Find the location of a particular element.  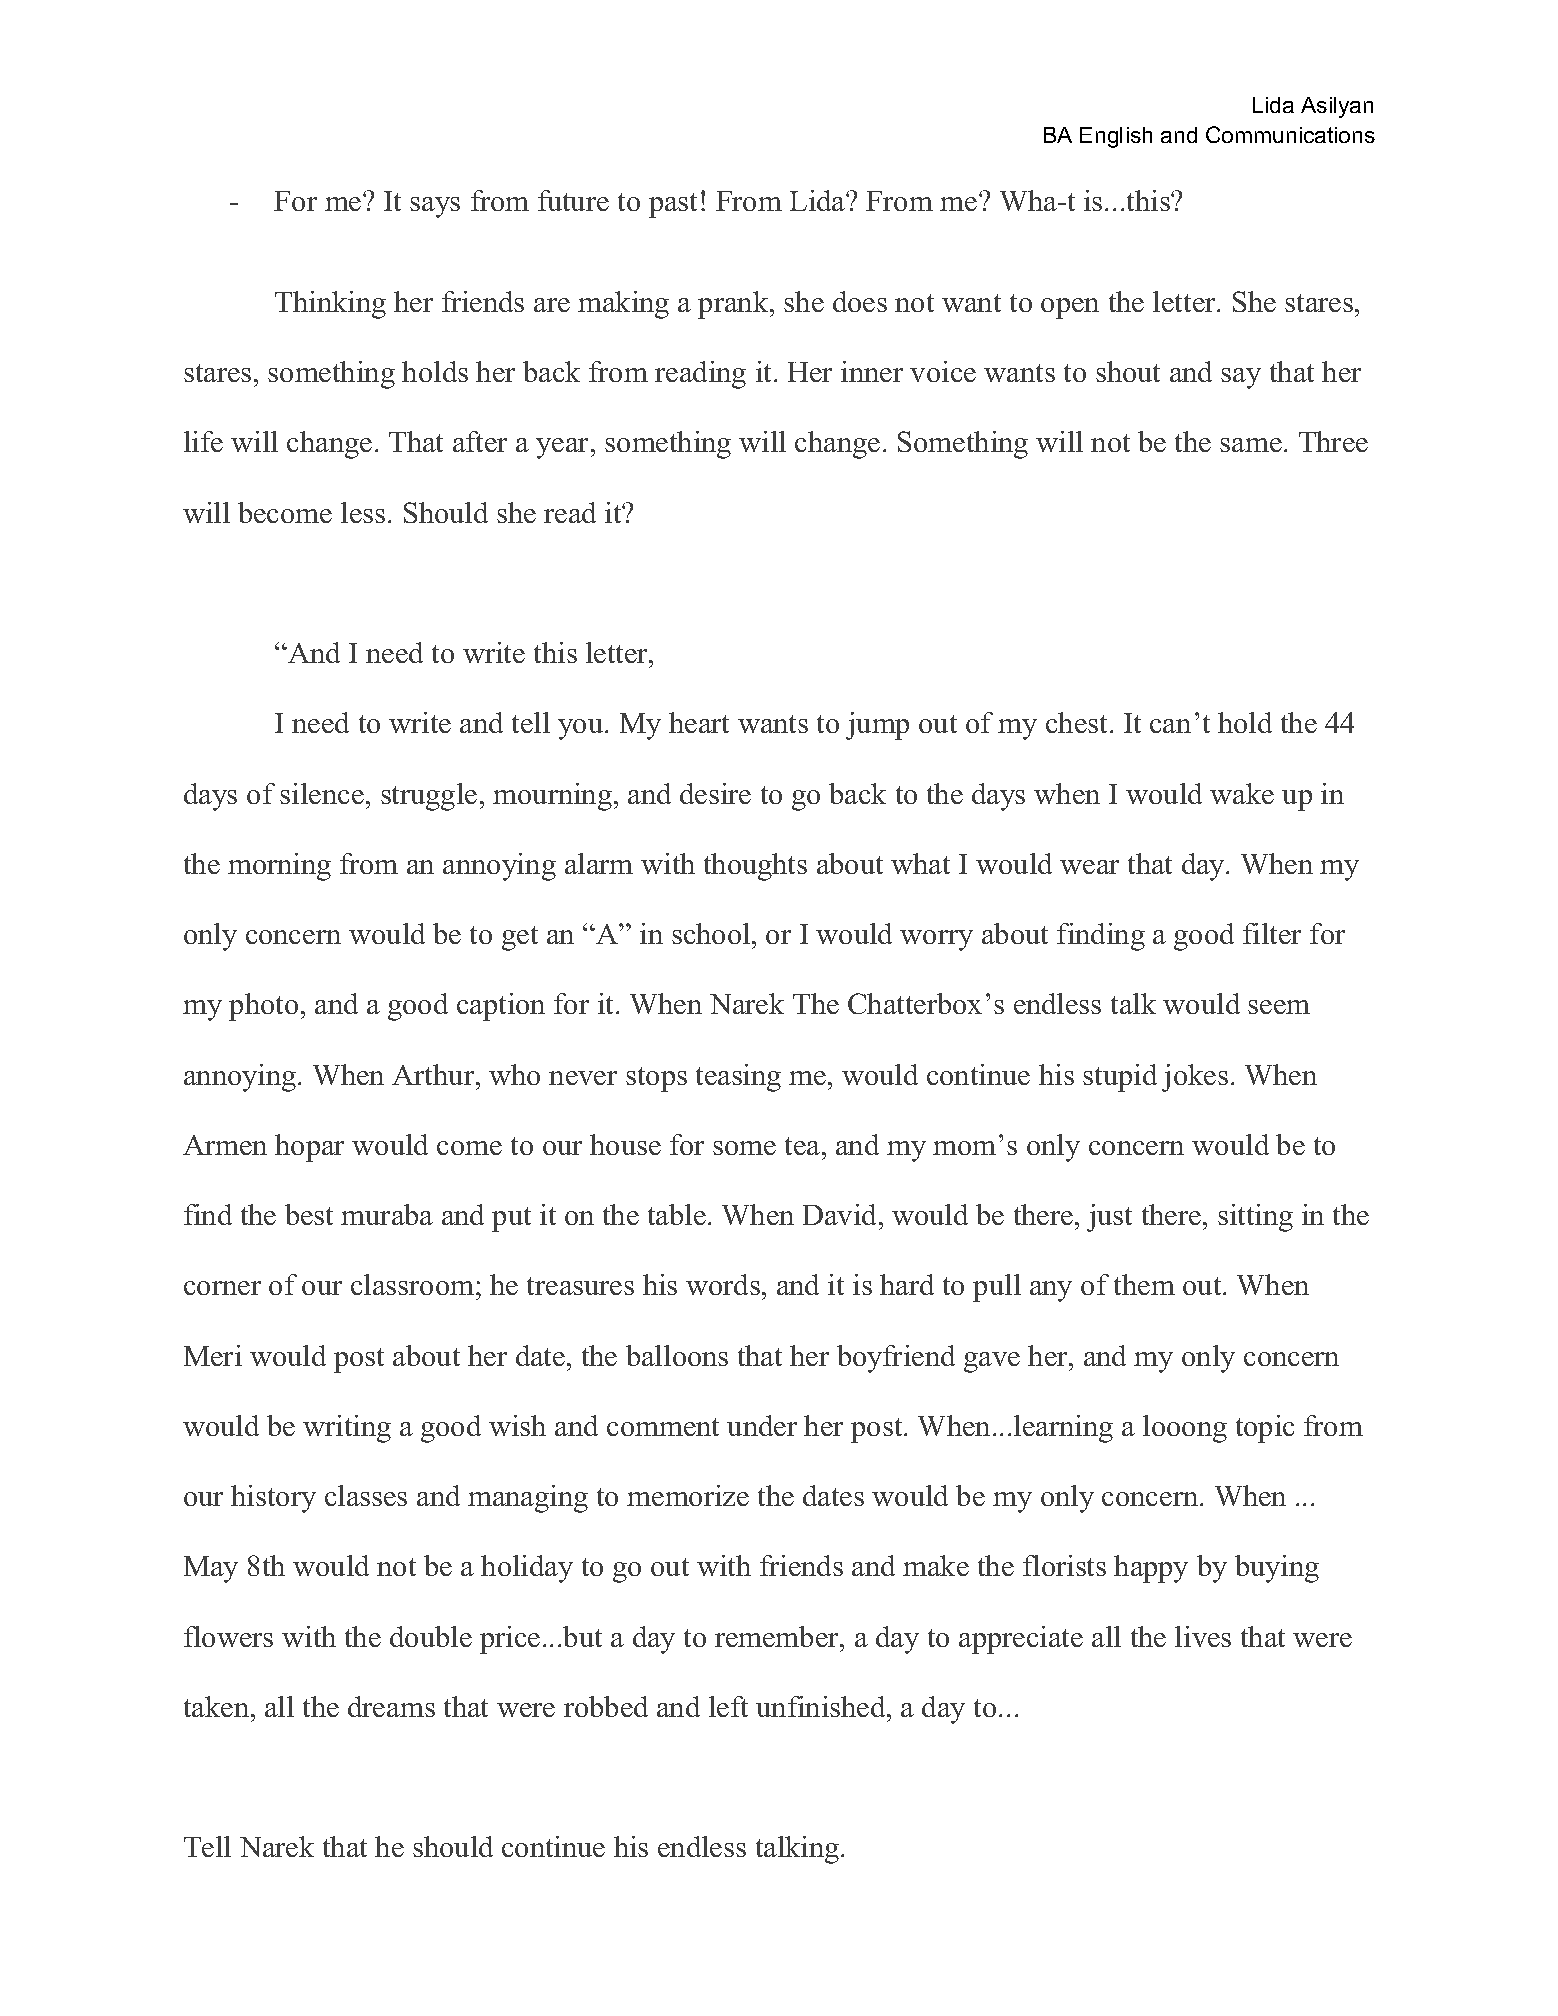

same is located at coordinates (1251, 445).
